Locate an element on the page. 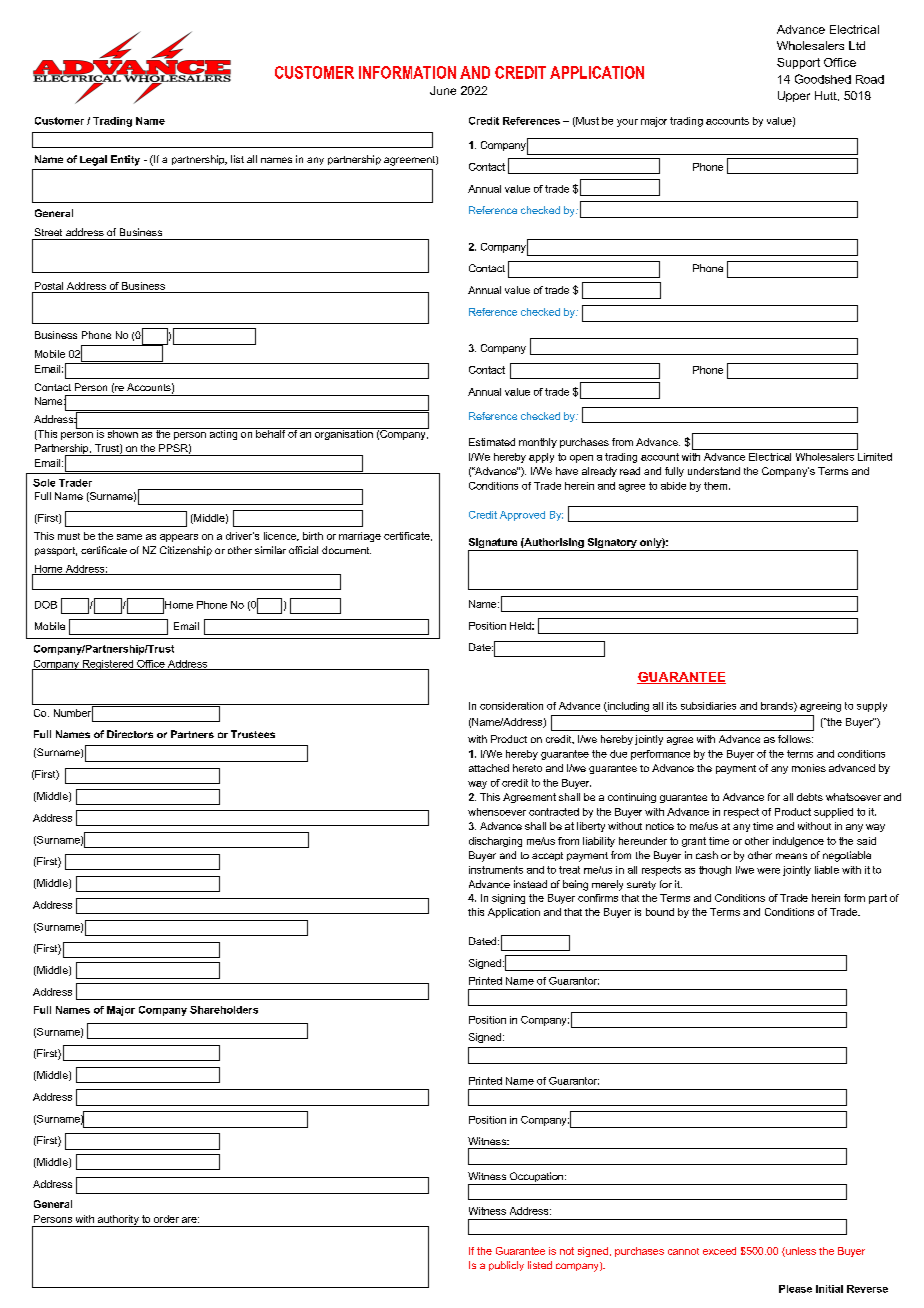 Image resolution: width=924 pixels, height=1308 pixels. authority is located at coordinates (118, 1221).
